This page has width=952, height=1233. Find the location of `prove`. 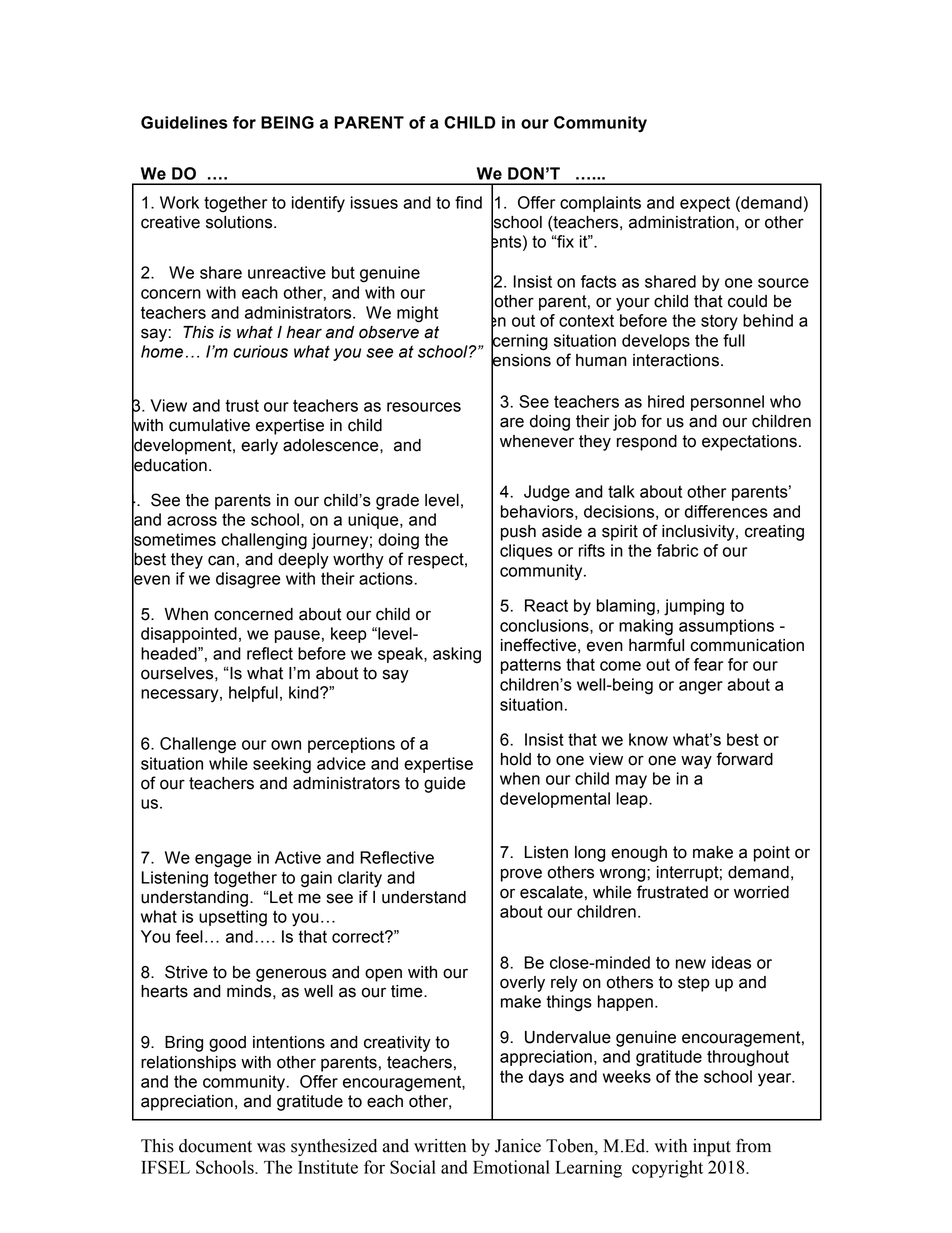

prove is located at coordinates (521, 875).
